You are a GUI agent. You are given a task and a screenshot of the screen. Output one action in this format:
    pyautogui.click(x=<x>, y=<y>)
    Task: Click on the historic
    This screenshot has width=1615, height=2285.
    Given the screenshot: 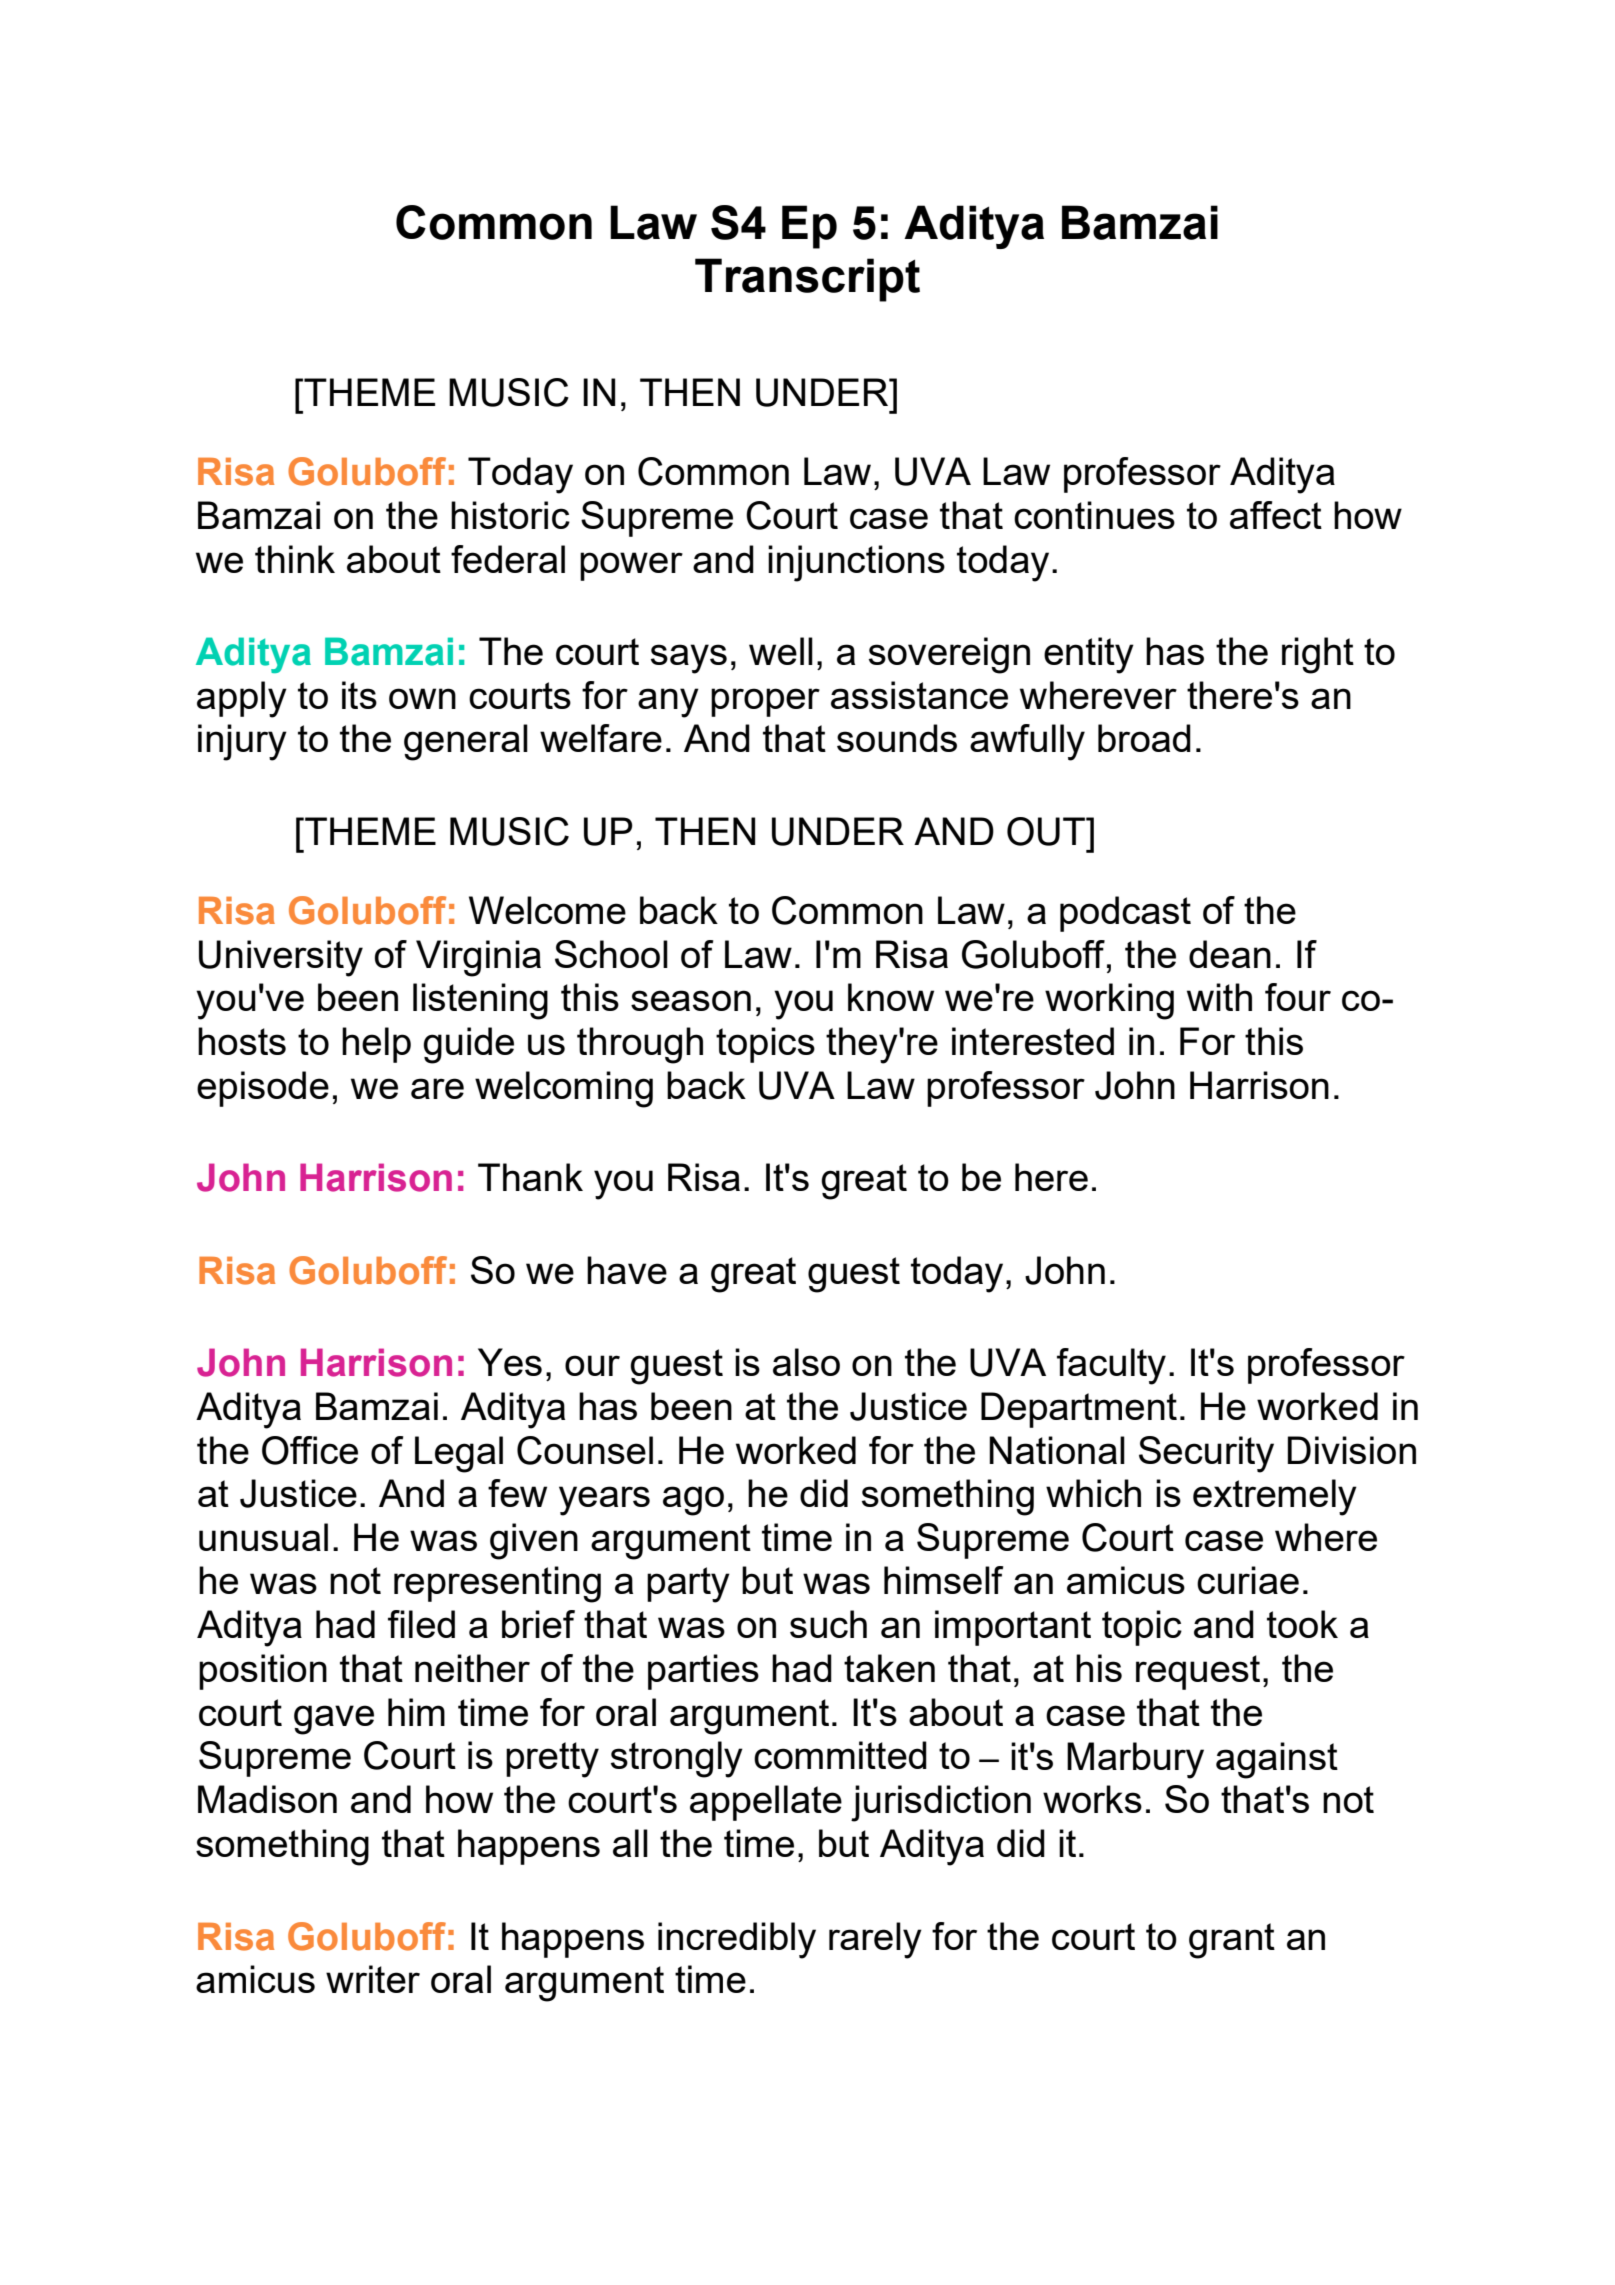 What is the action you would take?
    pyautogui.click(x=510, y=515)
